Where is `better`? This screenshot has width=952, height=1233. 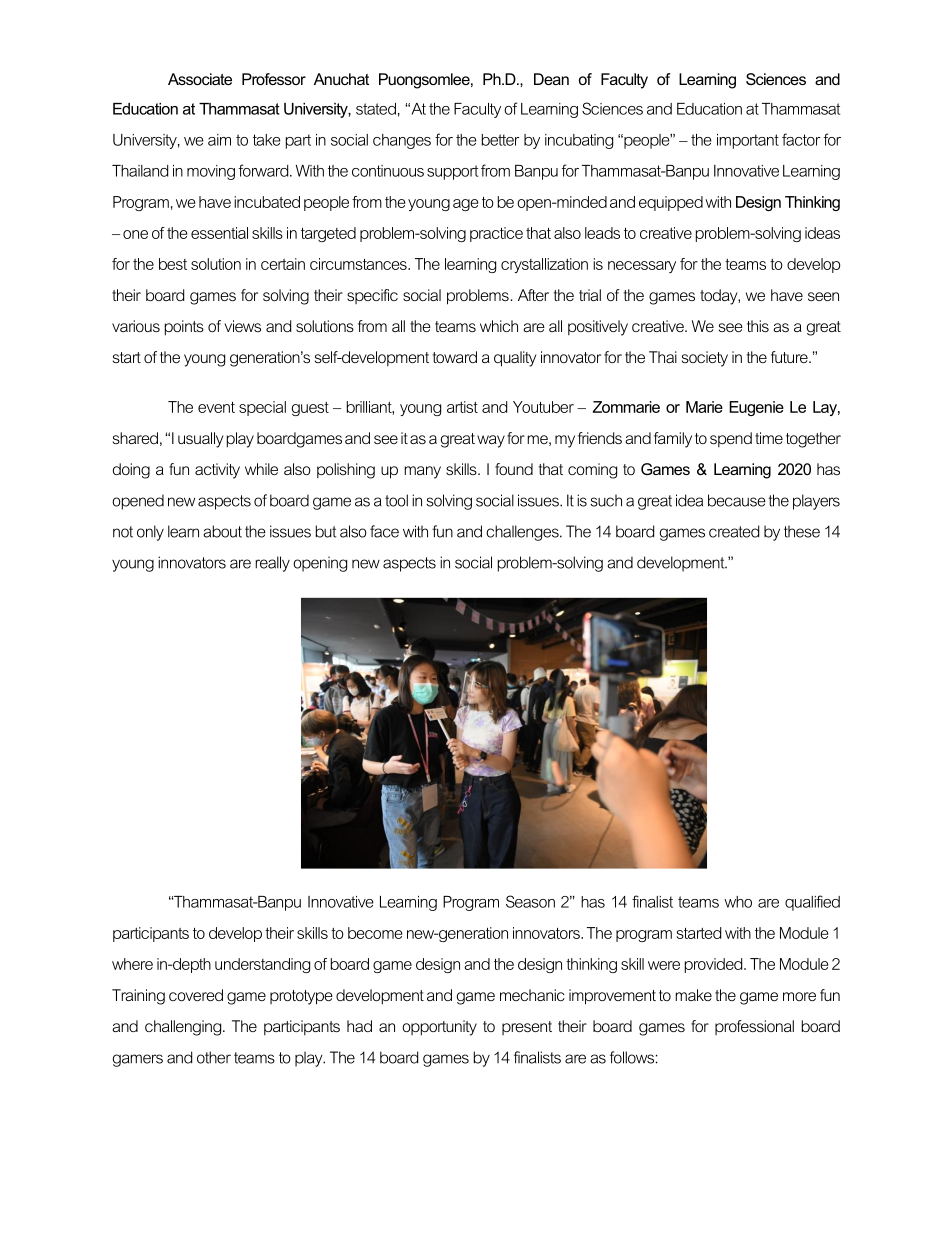 better is located at coordinates (500, 140).
